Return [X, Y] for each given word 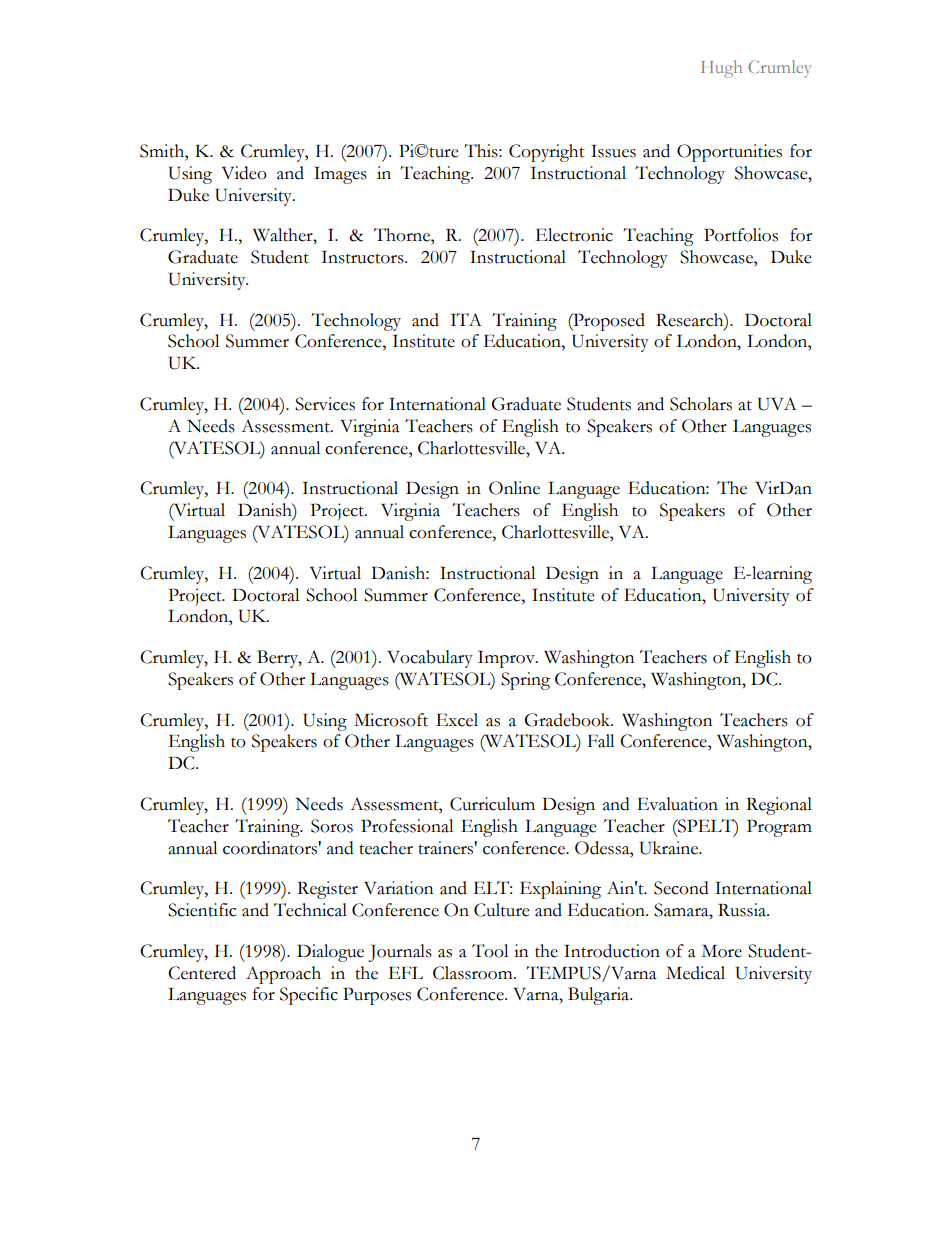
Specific [309, 996]
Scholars [701, 404]
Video [244, 173]
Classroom [474, 973]
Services [325, 404]
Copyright [547, 153]
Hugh [721, 69]
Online [514, 488]
